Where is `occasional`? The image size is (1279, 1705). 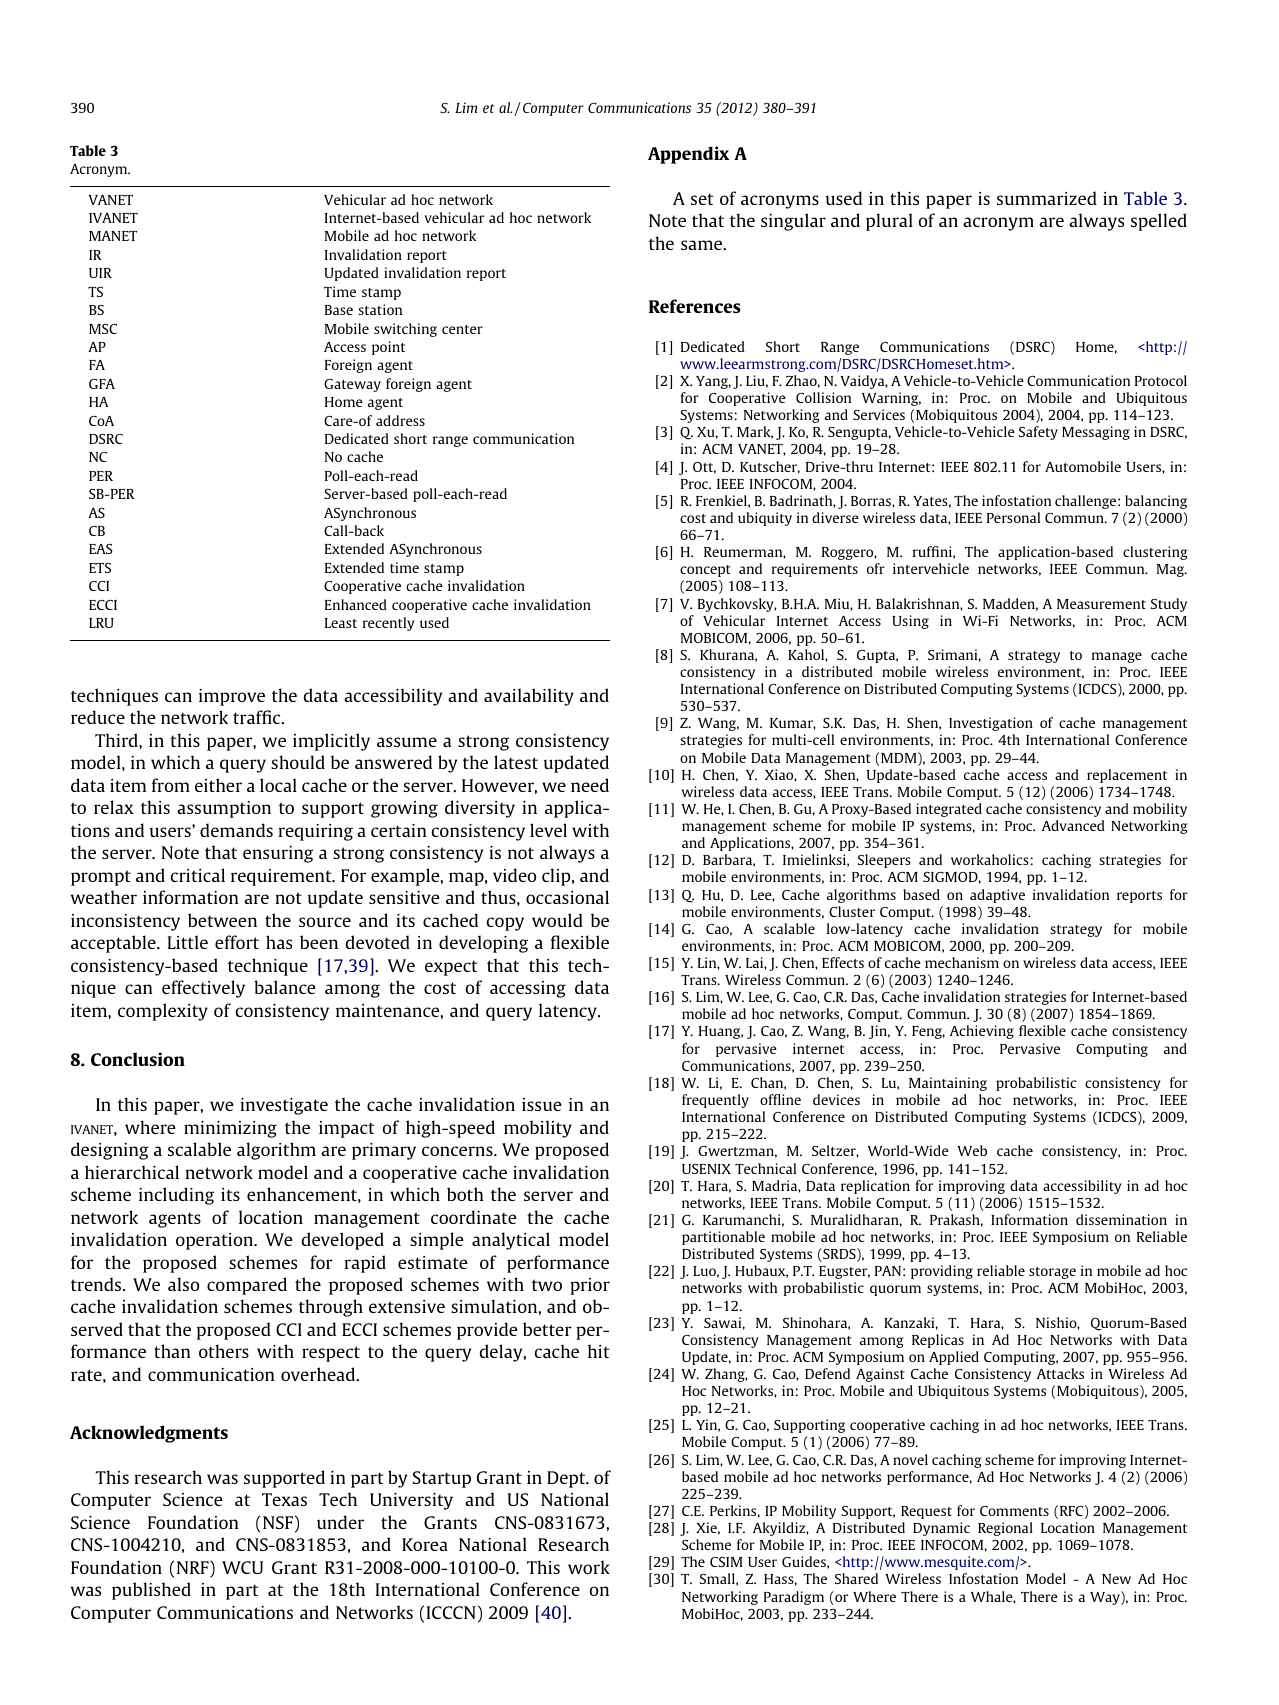 occasional is located at coordinates (567, 897).
